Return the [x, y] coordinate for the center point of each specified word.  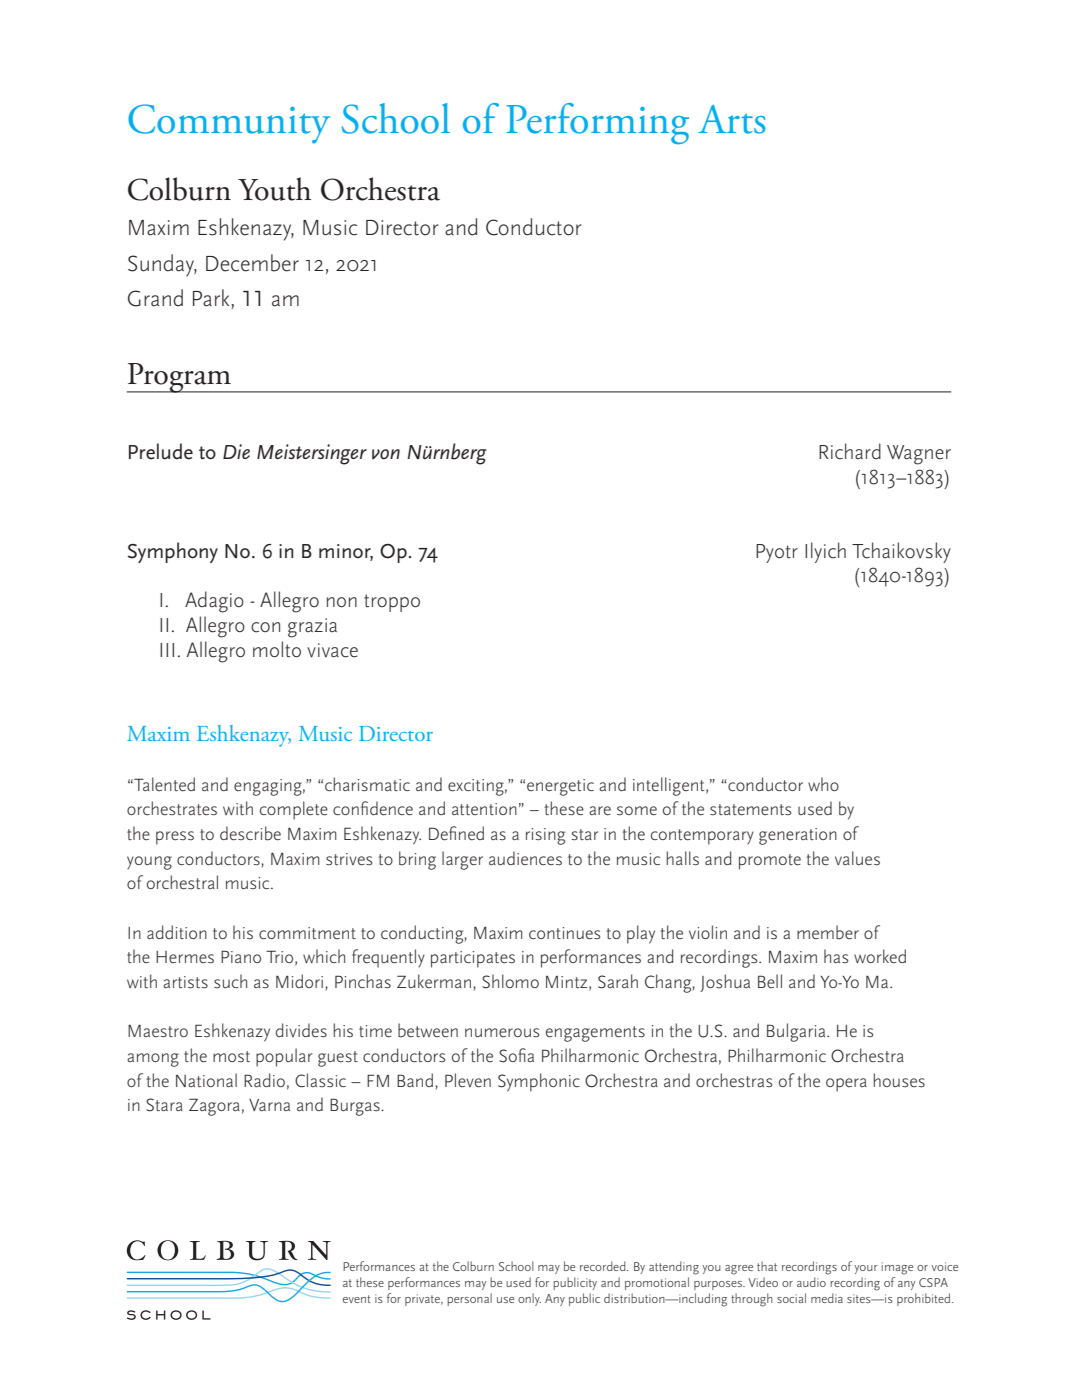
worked [880, 956]
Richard [850, 451]
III [167, 650]
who [823, 784]
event [357, 1299]
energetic [560, 787]
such [230, 981]
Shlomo [510, 981]
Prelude [161, 451]
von [386, 454]
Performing [597, 123]
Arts [731, 119]
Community [229, 124]
